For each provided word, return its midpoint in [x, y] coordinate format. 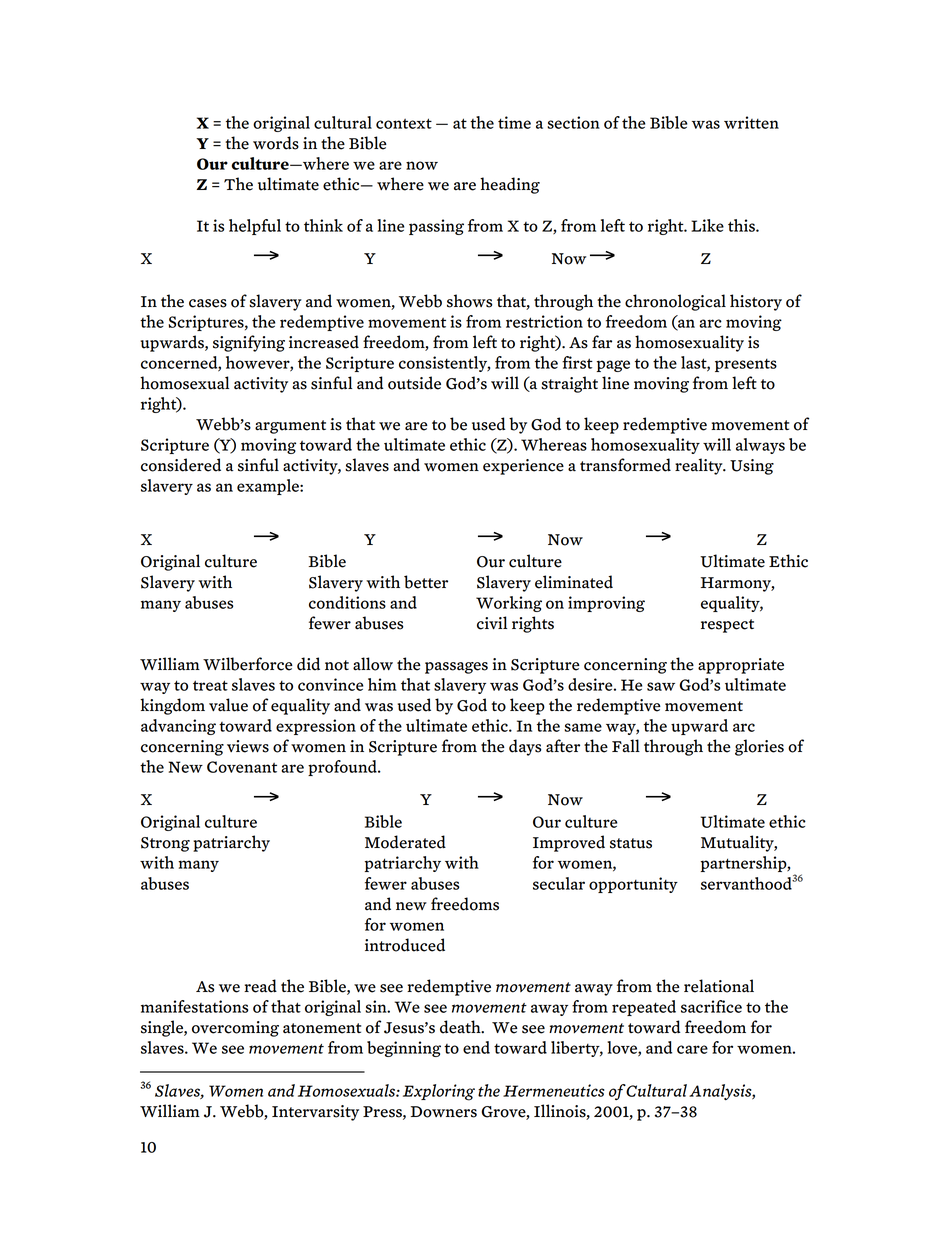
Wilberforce [248, 664]
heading [510, 185]
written [751, 122]
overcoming [235, 1029]
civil [492, 623]
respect [727, 626]
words [276, 143]
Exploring [439, 1092]
